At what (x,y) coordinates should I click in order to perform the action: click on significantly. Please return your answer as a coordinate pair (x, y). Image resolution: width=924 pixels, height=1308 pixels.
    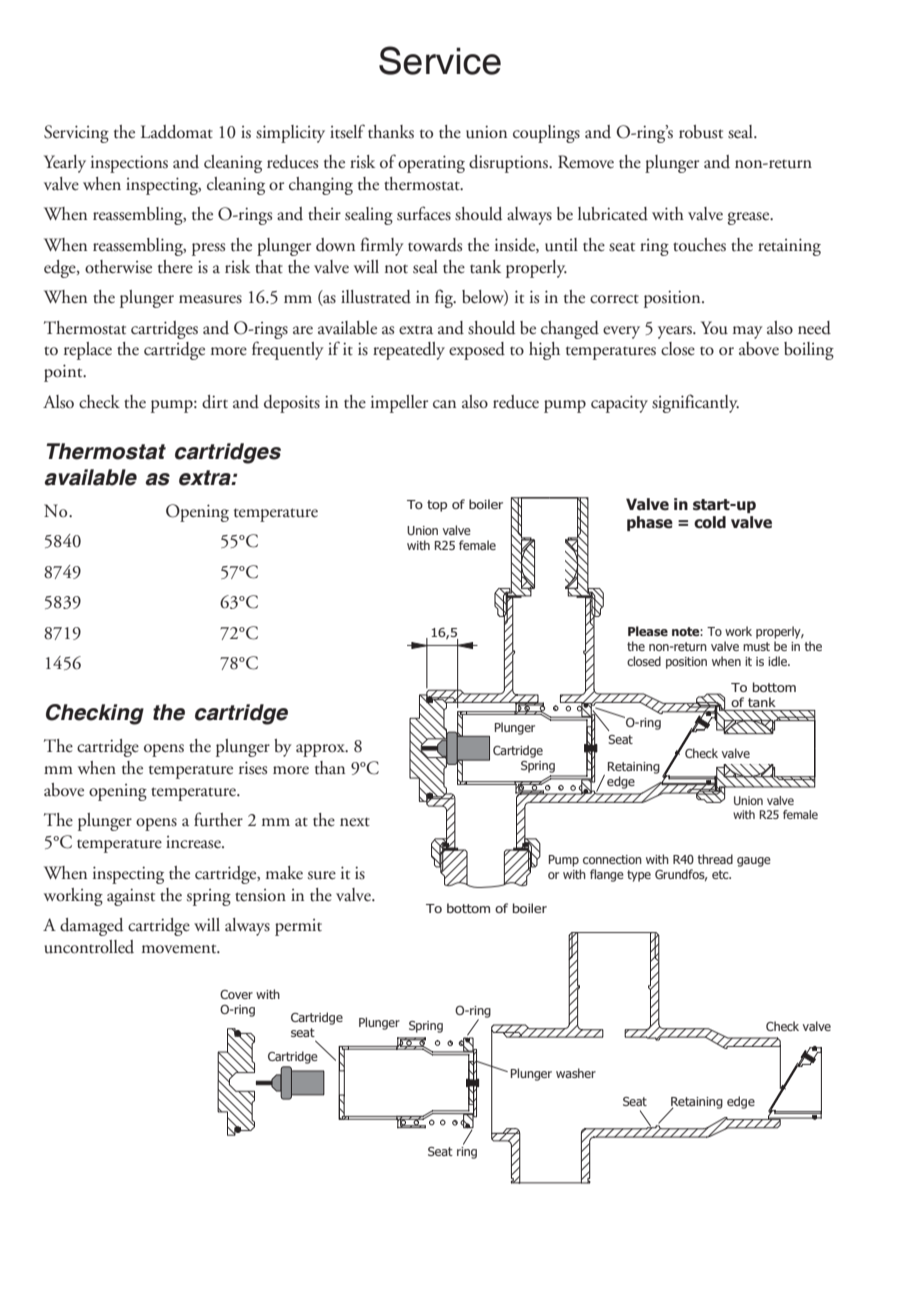
    Looking at the image, I should click on (695, 403).
